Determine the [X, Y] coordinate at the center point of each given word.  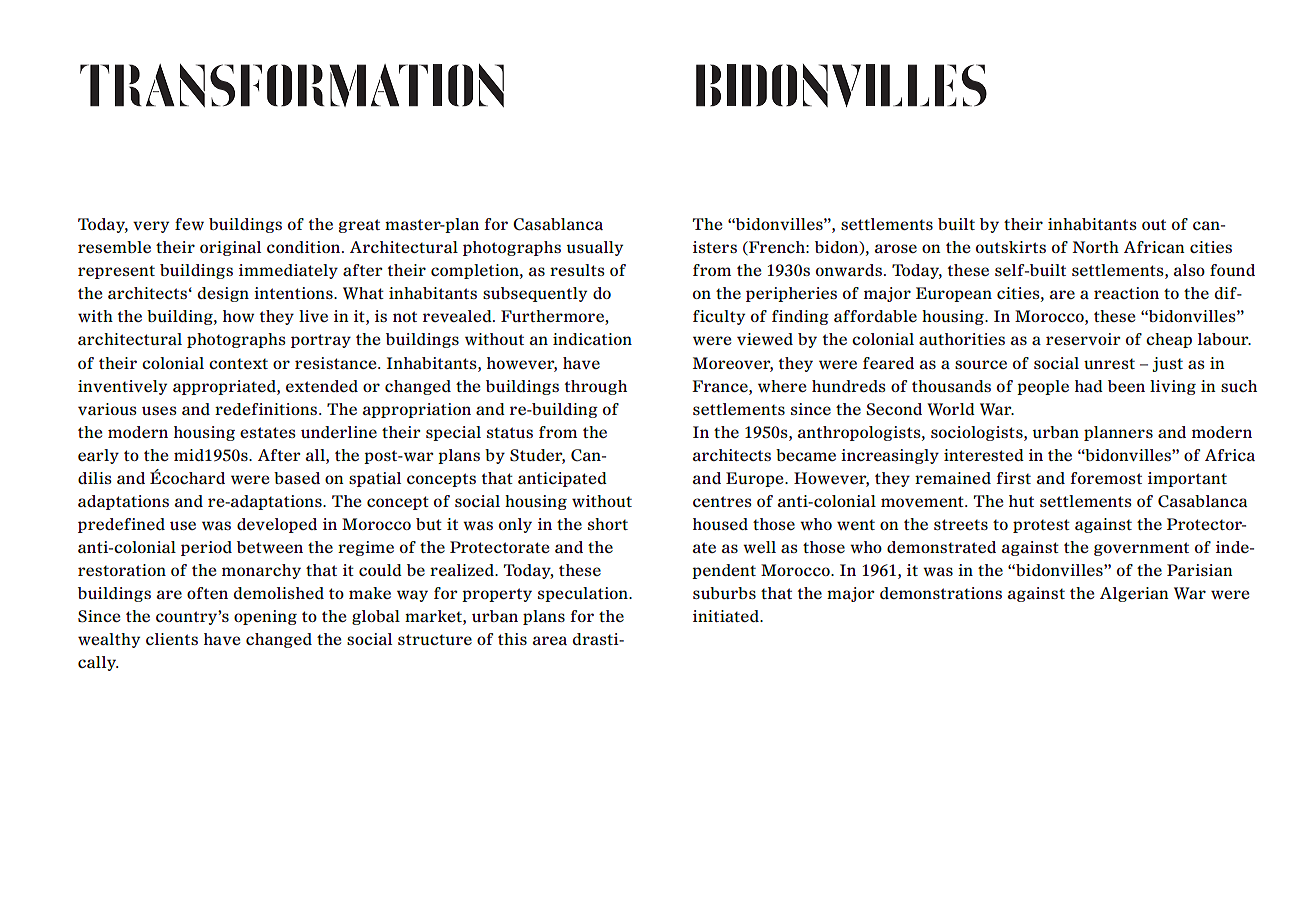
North [1095, 247]
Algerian [1134, 594]
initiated [727, 616]
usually [595, 248]
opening [265, 617]
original [230, 248]
